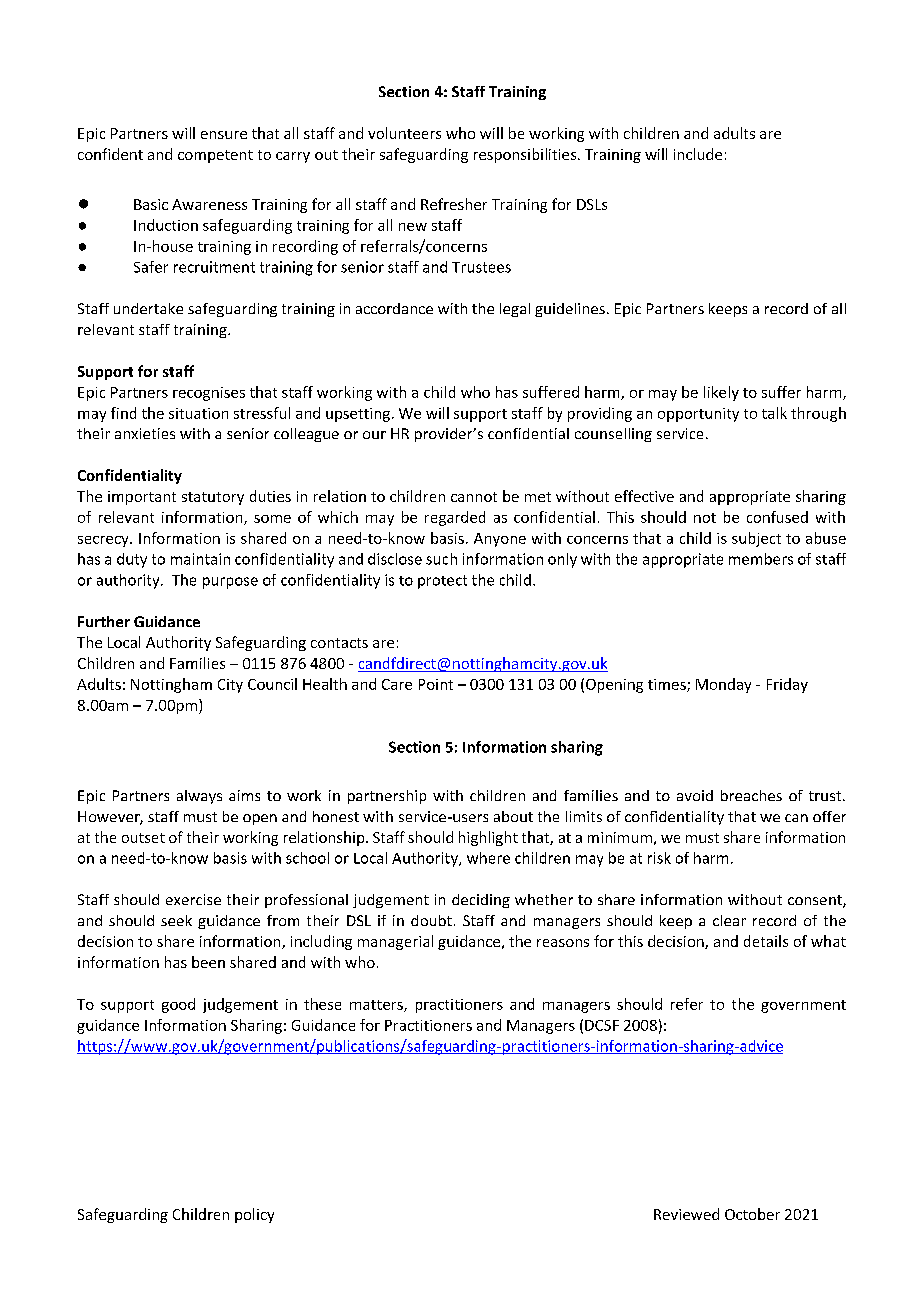 The height and width of the screenshot is (1308, 924). I want to click on likely, so click(721, 393).
